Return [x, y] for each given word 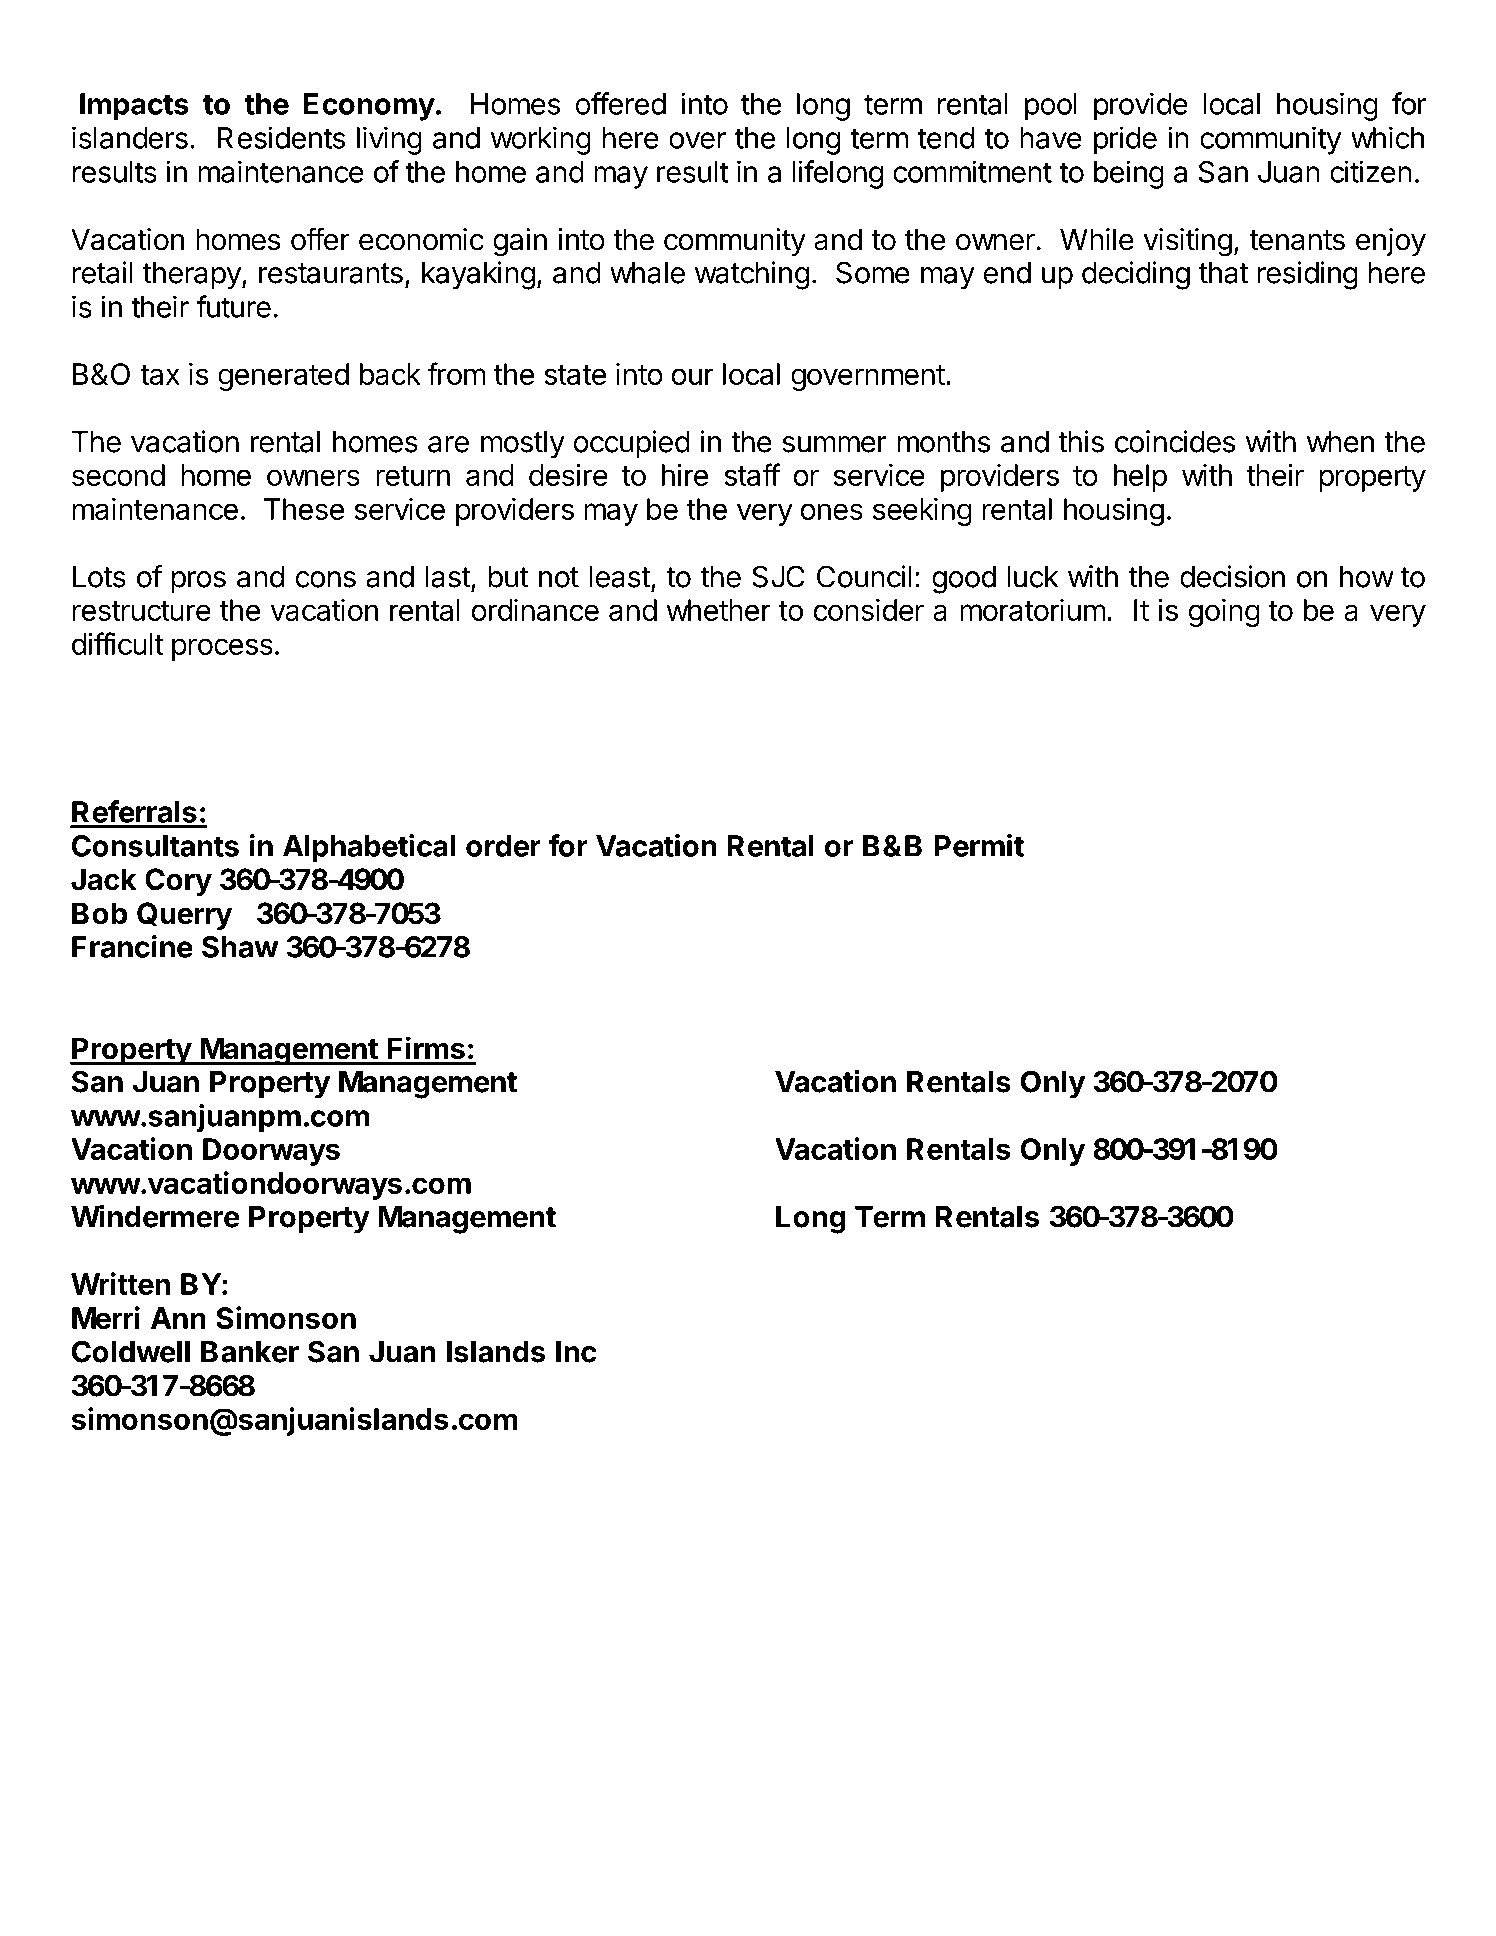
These [304, 509]
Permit [979, 845]
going [1224, 613]
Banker [250, 1352]
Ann [178, 1318]
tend [945, 138]
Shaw [240, 947]
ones [831, 511]
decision [1232, 576]
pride [1125, 140]
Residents [281, 137]
